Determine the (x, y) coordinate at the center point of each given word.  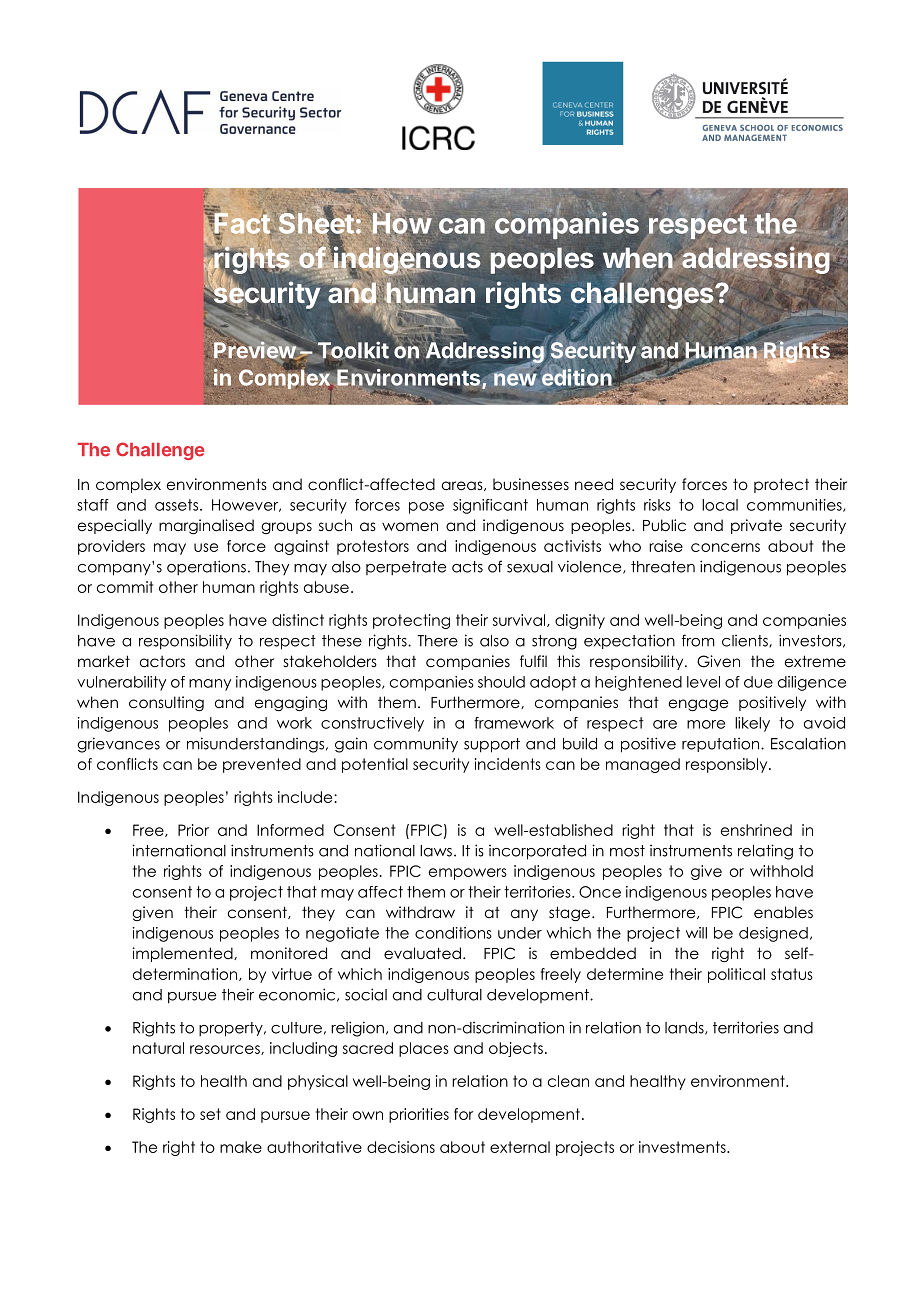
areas (463, 486)
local (720, 505)
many (210, 685)
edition (578, 377)
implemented (183, 954)
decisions (401, 1147)
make (241, 1147)
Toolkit (352, 351)
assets (176, 505)
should (501, 682)
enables (783, 912)
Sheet (316, 223)
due (758, 682)
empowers (468, 874)
